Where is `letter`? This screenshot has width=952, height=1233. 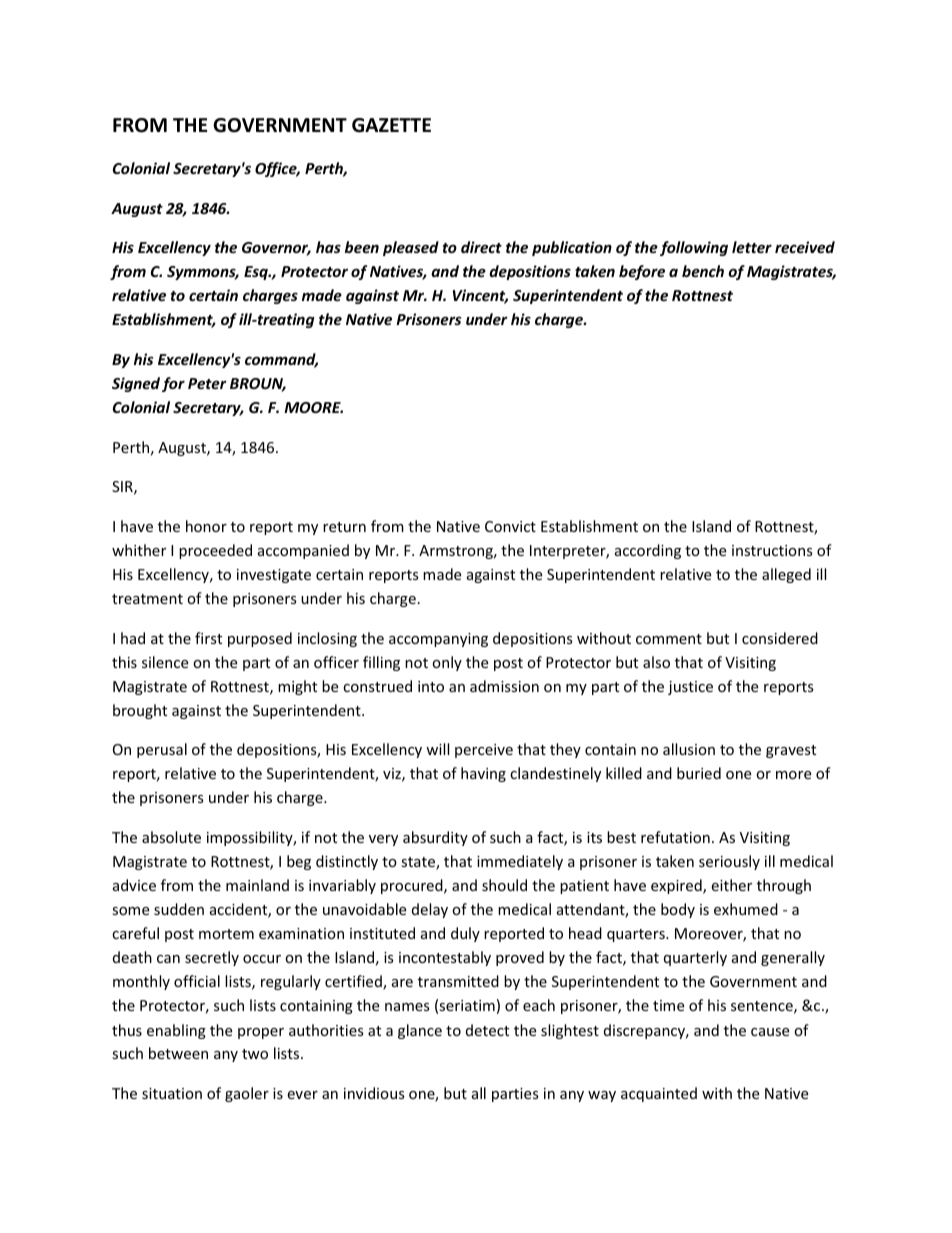 letter is located at coordinates (752, 247).
